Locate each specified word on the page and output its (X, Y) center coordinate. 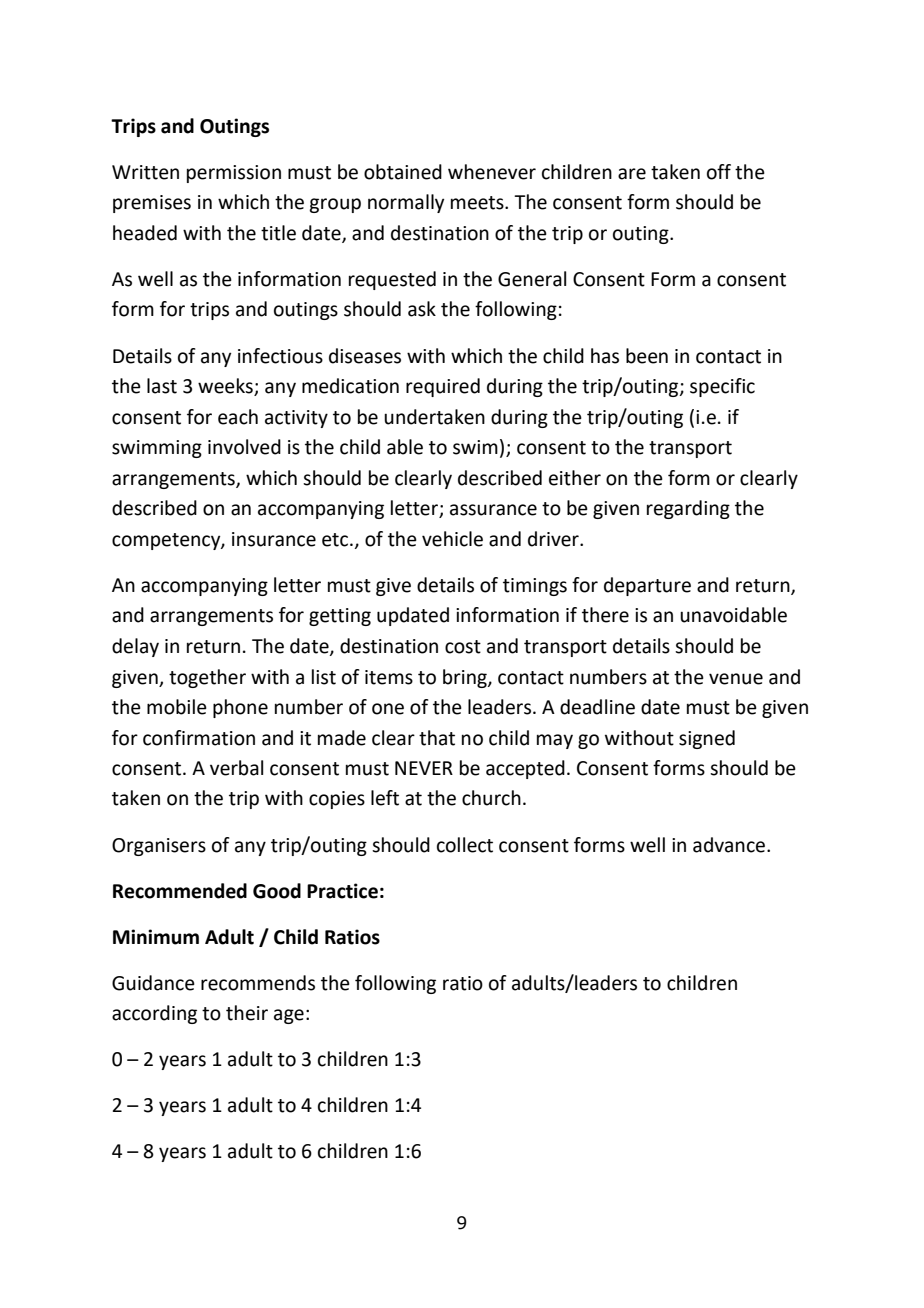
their (247, 1013)
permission (234, 174)
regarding (688, 509)
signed (707, 739)
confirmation (199, 738)
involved (244, 447)
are (632, 174)
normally (406, 203)
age (289, 1016)
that (437, 738)
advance (730, 845)
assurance (493, 510)
